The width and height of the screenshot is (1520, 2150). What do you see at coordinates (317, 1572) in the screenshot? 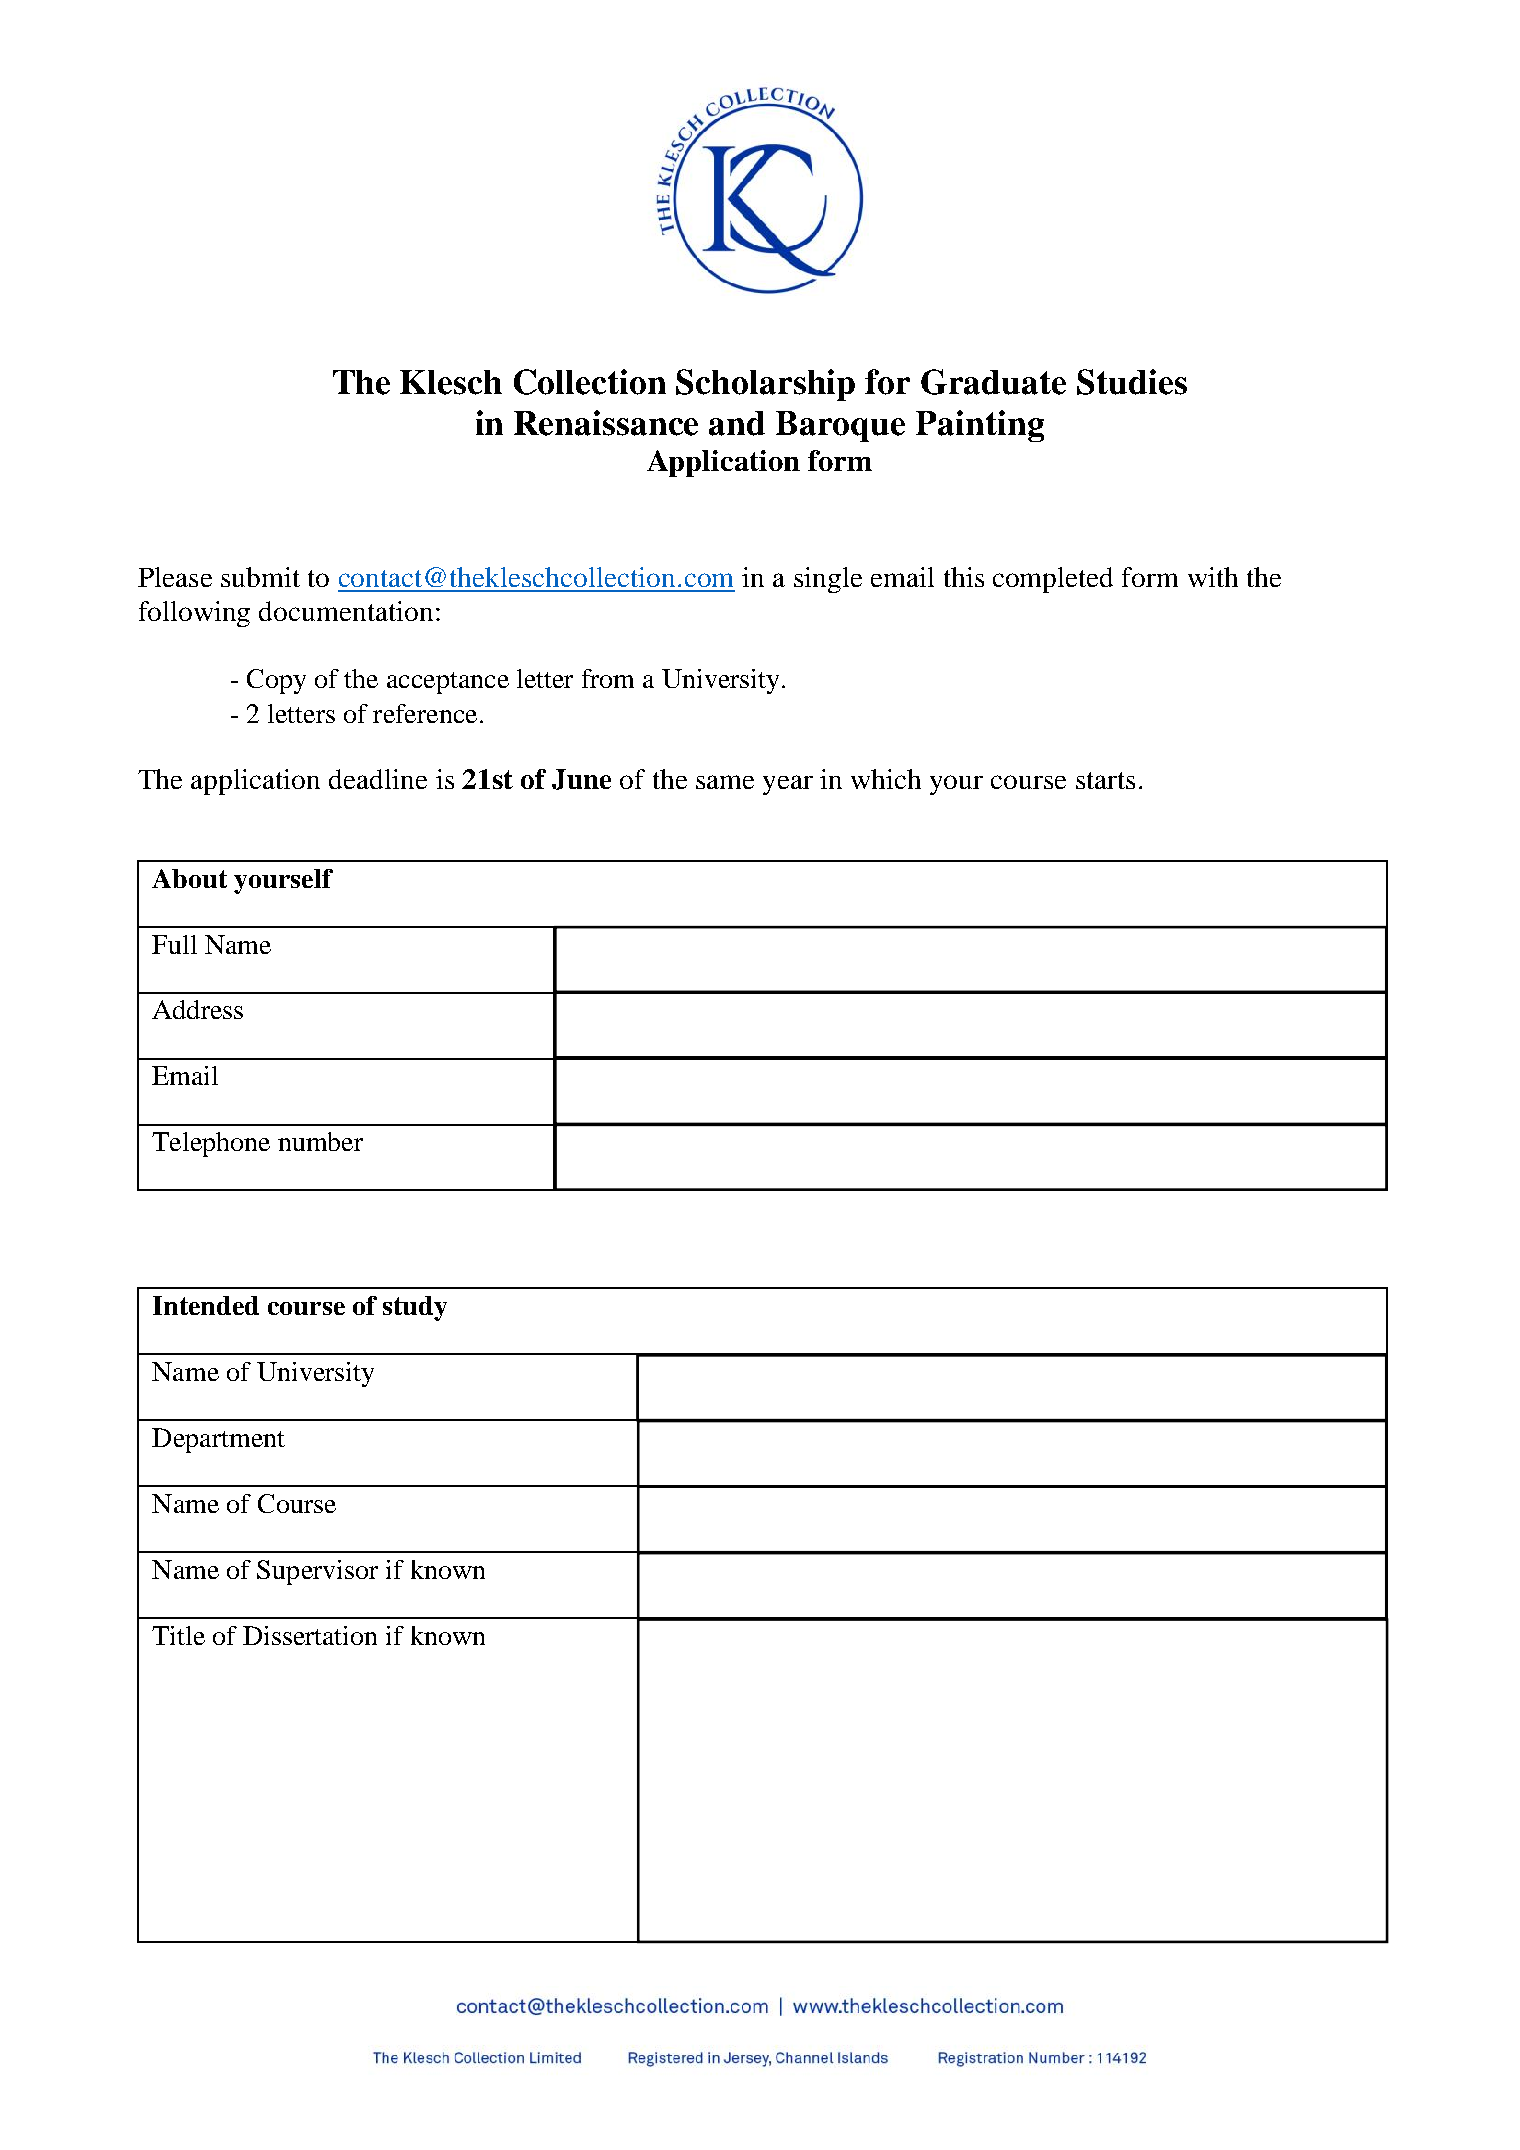
I see `Supervisor` at bounding box center [317, 1572].
